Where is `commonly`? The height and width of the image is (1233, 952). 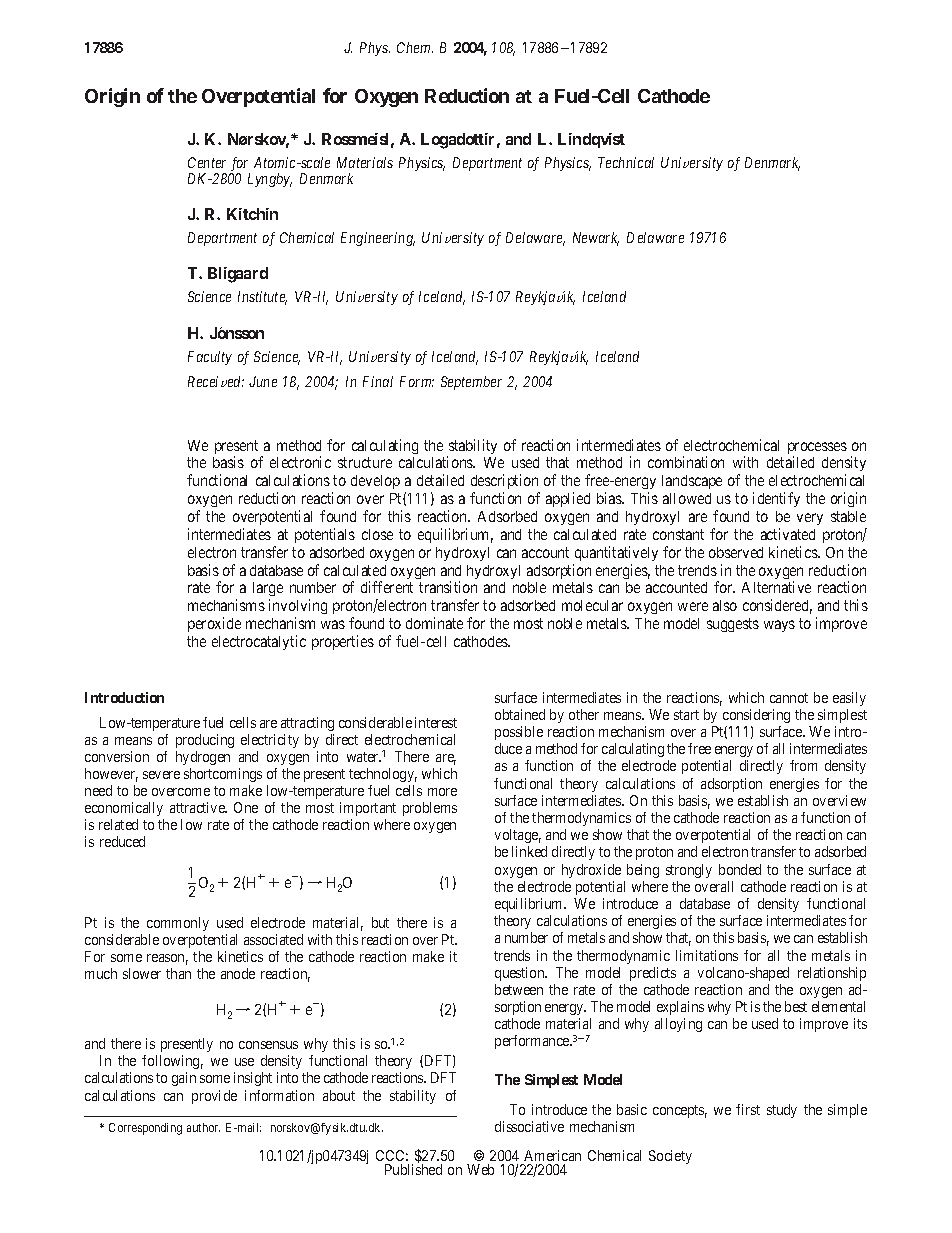 commonly is located at coordinates (178, 924).
